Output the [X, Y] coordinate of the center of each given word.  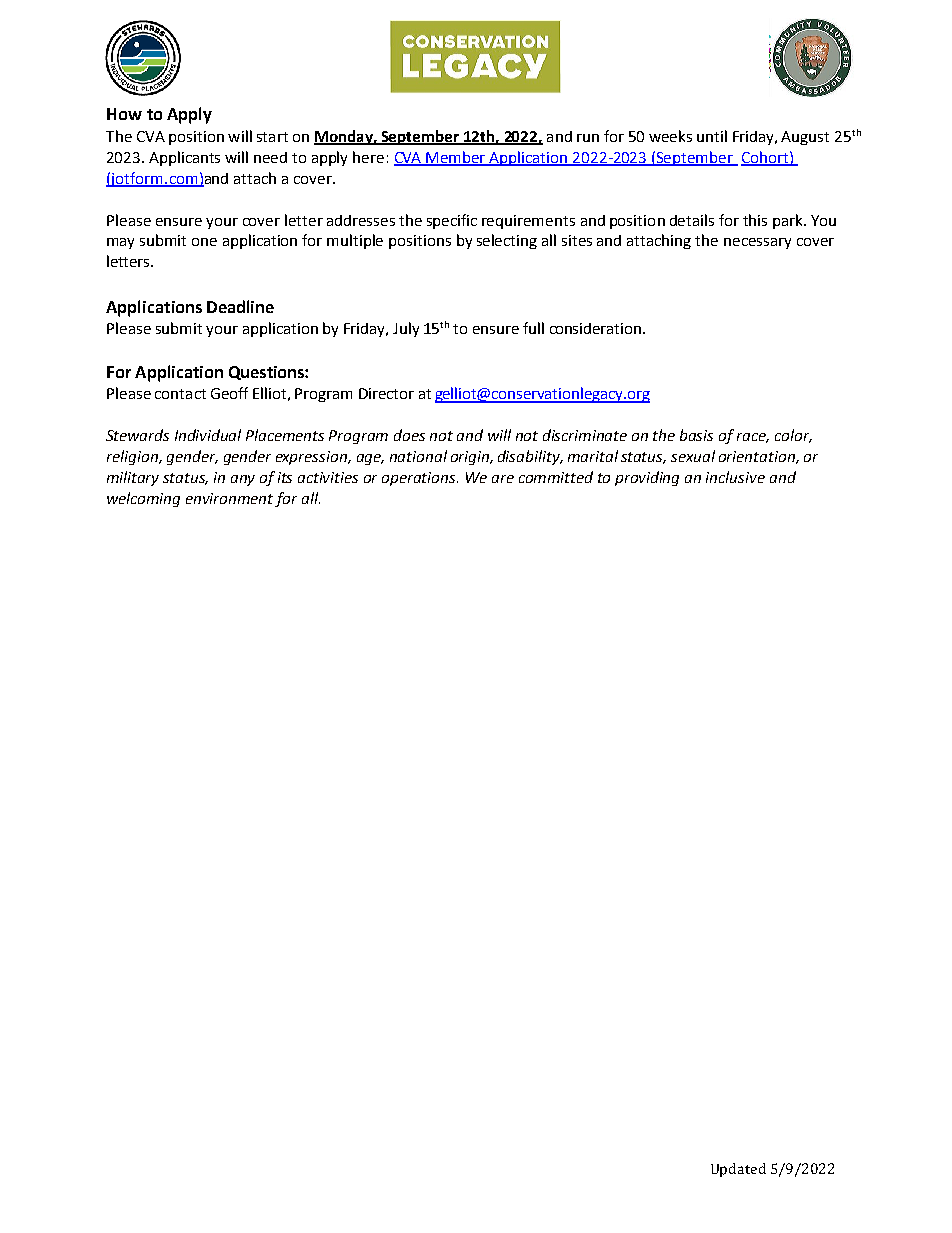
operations [420, 479]
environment [231, 500]
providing [647, 478]
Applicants [184, 158]
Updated [738, 1170]
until [712, 136]
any [243, 480]
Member [457, 158]
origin [471, 458]
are [503, 479]
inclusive [735, 477]
